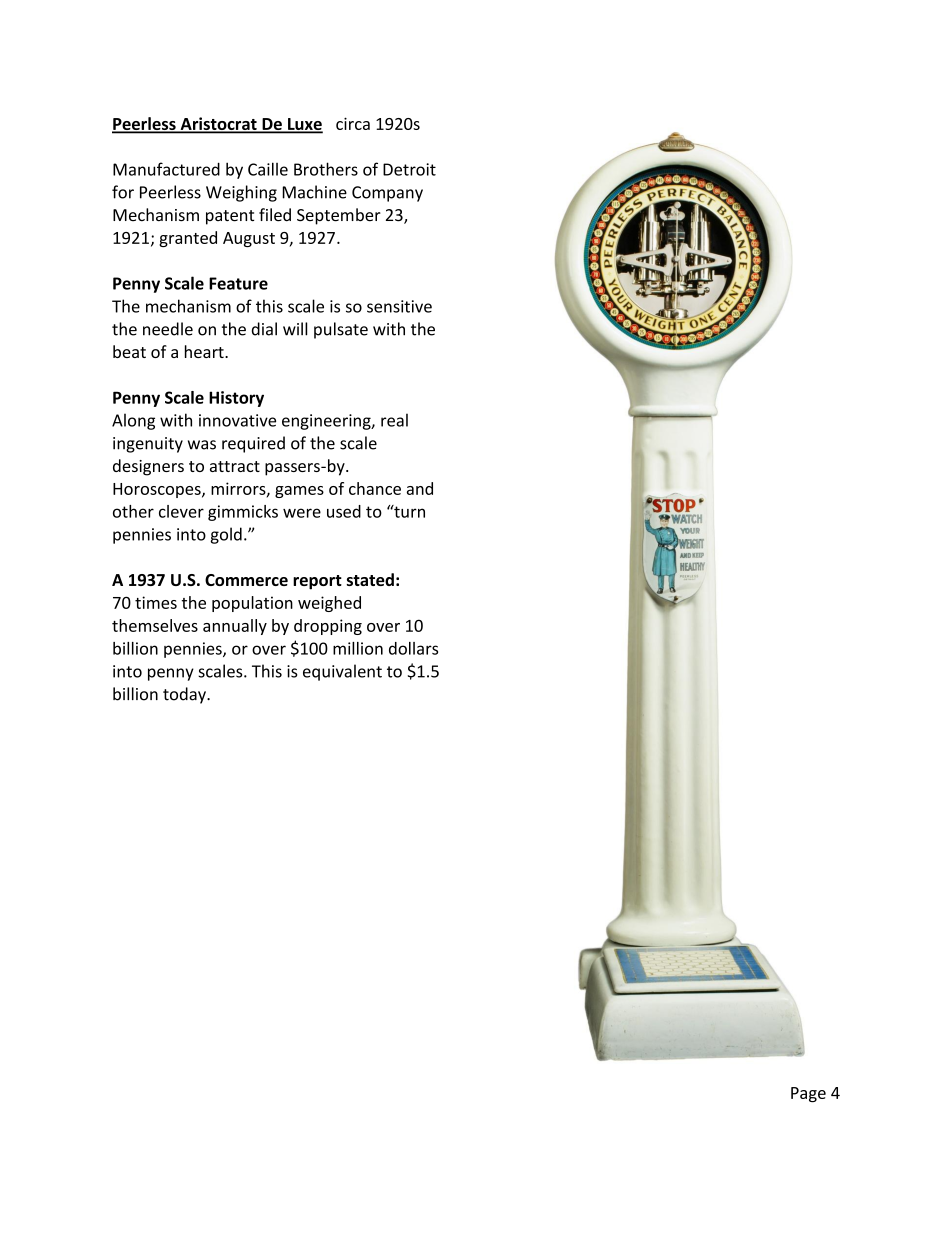 The width and height of the page is (952, 1233). What do you see at coordinates (420, 488) in the page?
I see `and` at bounding box center [420, 488].
